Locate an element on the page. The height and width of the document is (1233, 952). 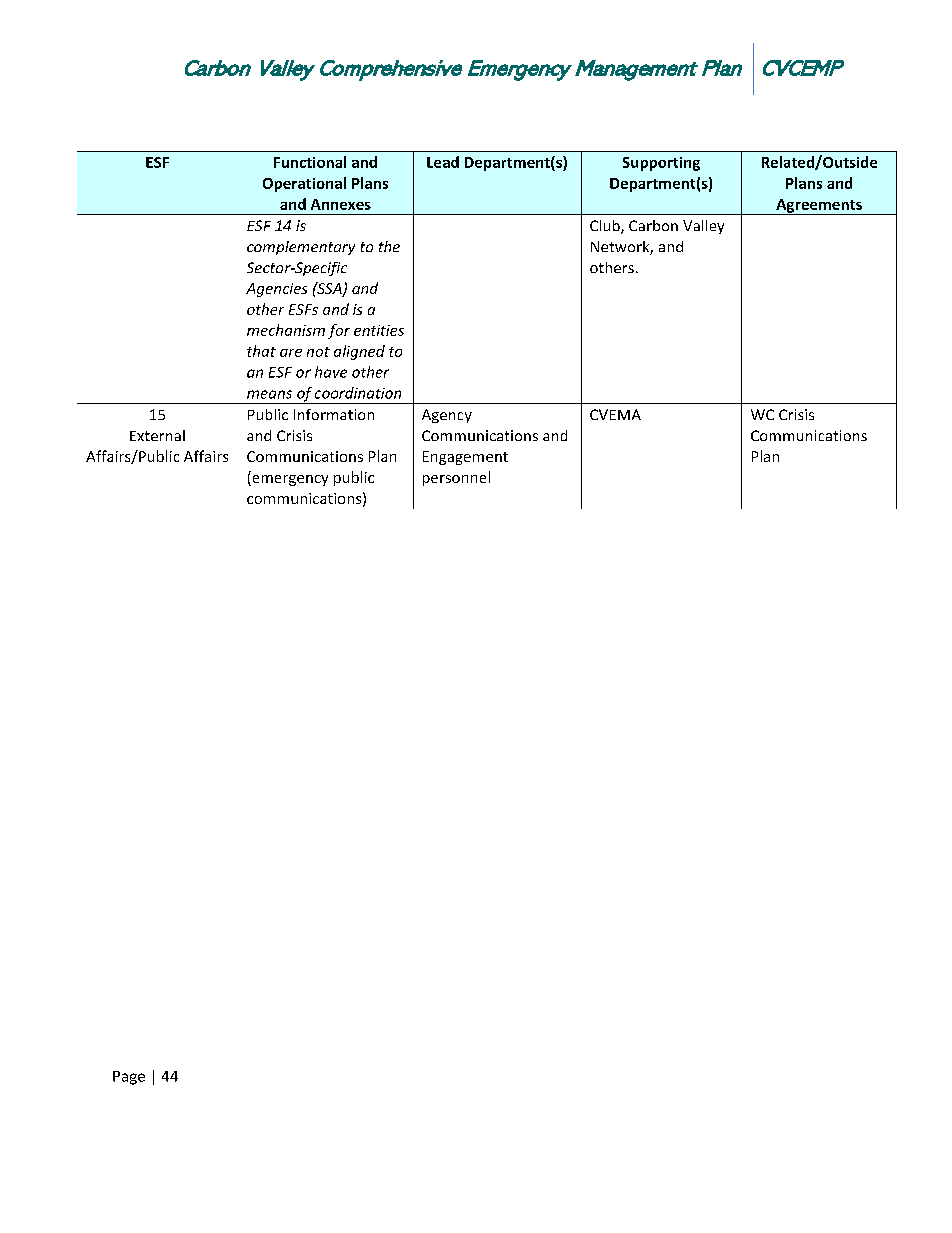
External is located at coordinates (157, 435).
